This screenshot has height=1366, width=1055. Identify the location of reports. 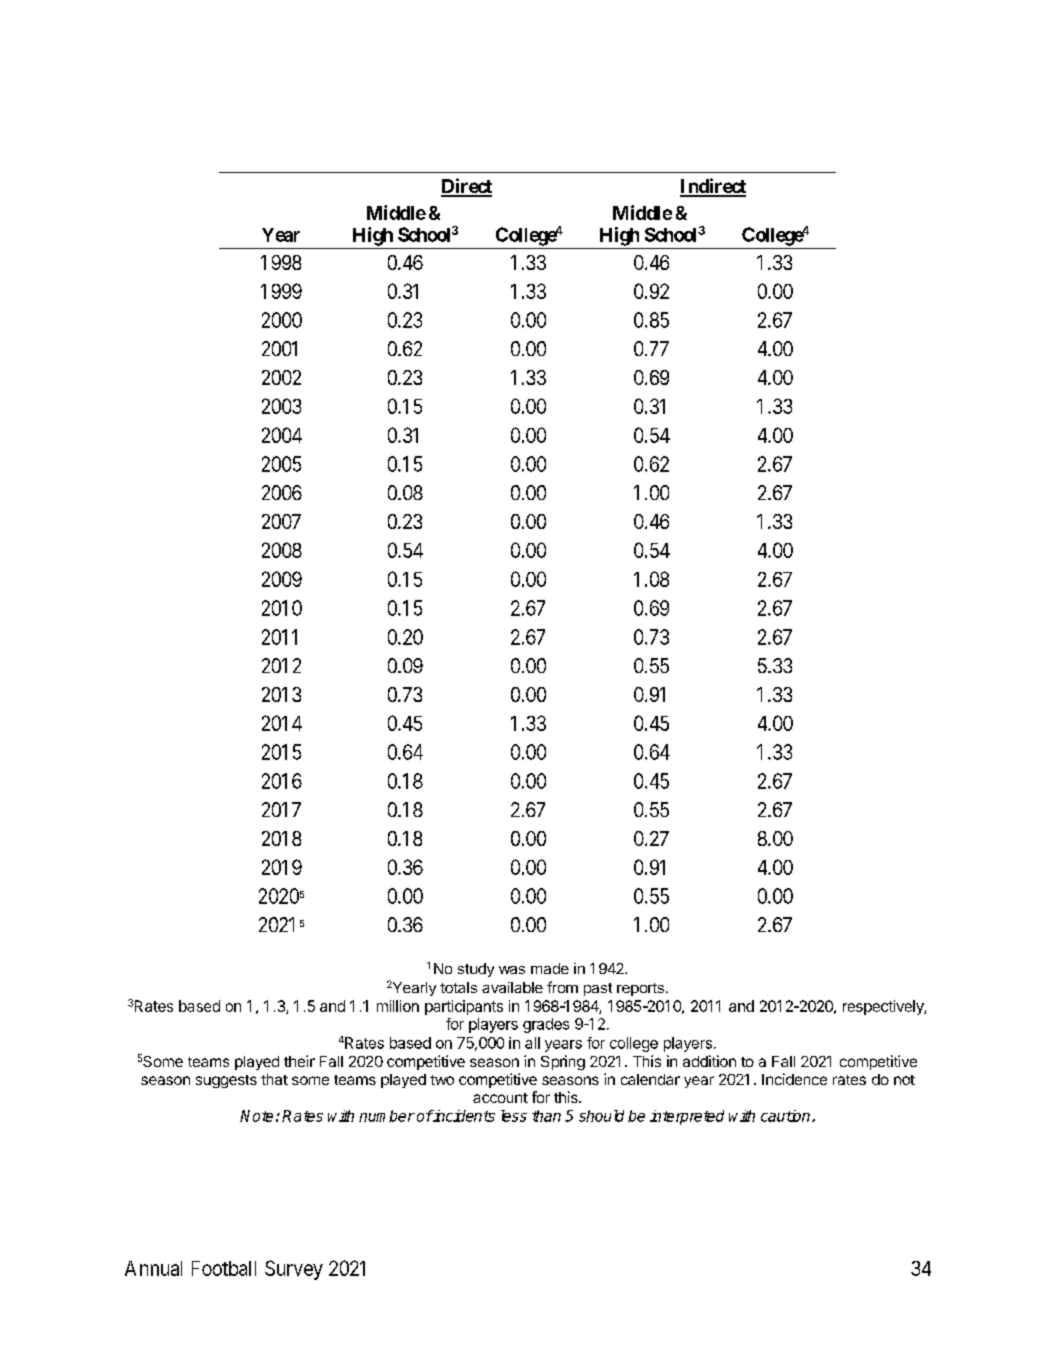
(640, 989).
